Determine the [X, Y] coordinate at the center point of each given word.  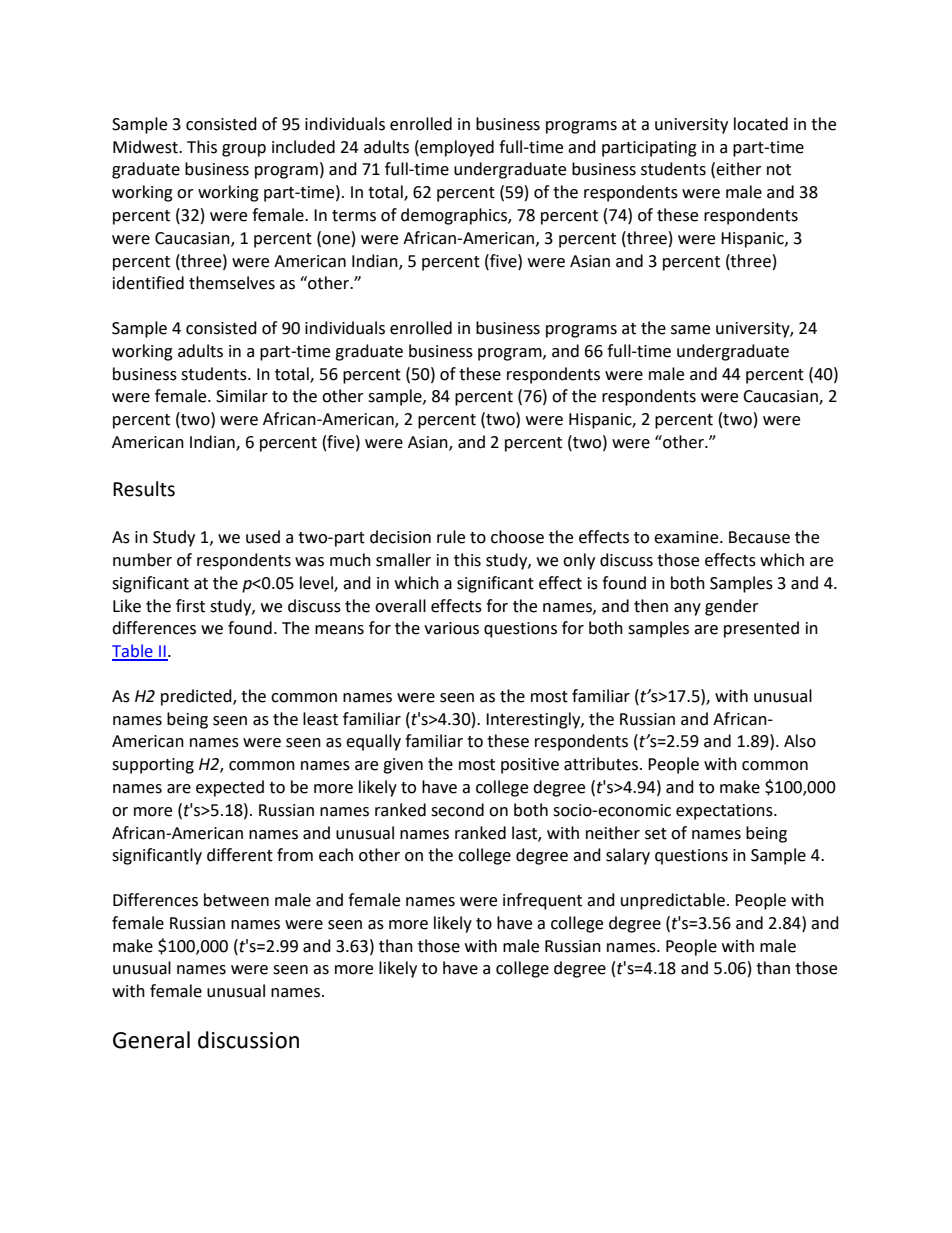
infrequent [542, 901]
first [190, 606]
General [151, 1040]
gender [732, 607]
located [761, 124]
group [244, 150]
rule [451, 537]
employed [456, 148]
